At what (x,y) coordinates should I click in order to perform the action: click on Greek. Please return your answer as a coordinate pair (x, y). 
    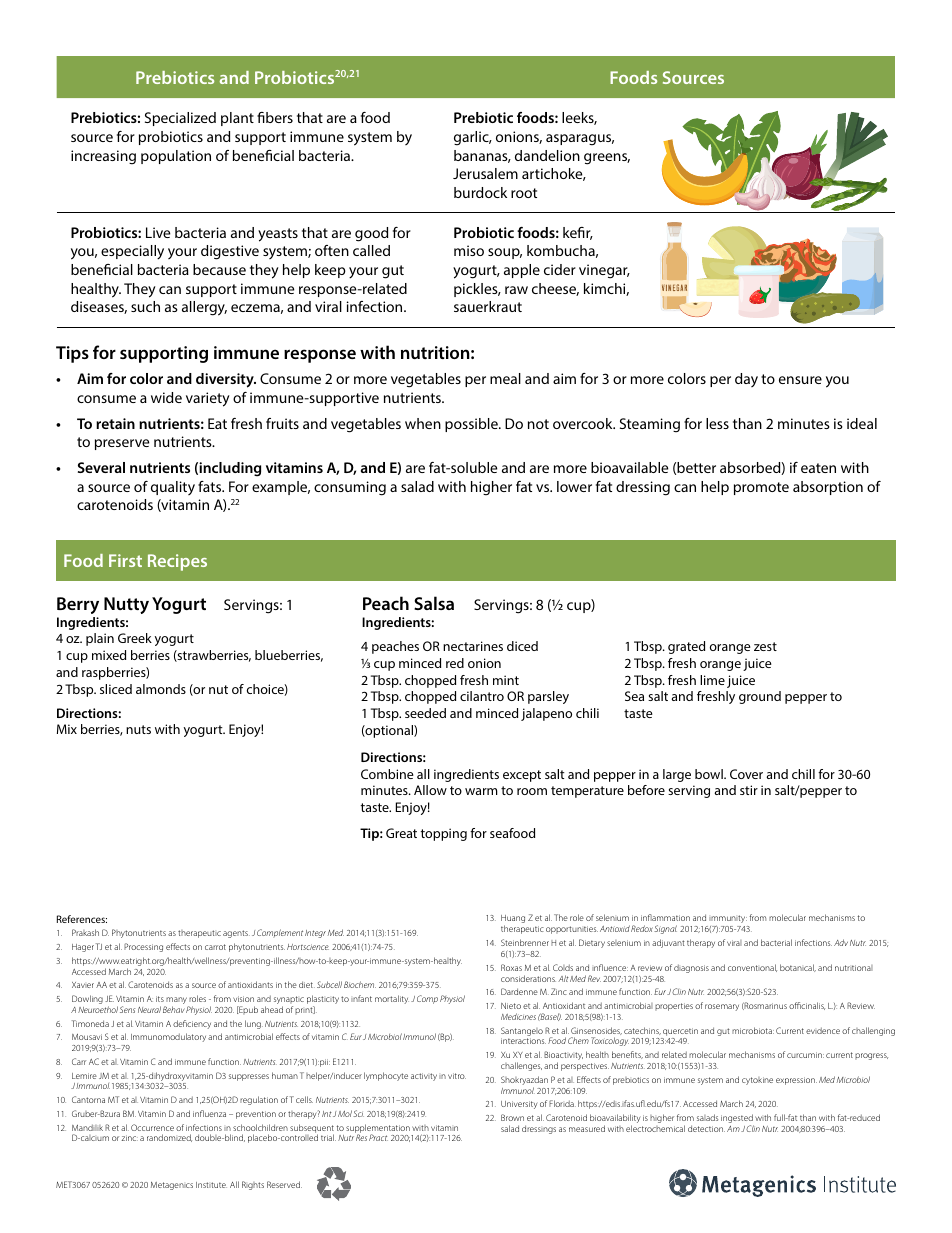
    Looking at the image, I should click on (135, 638).
